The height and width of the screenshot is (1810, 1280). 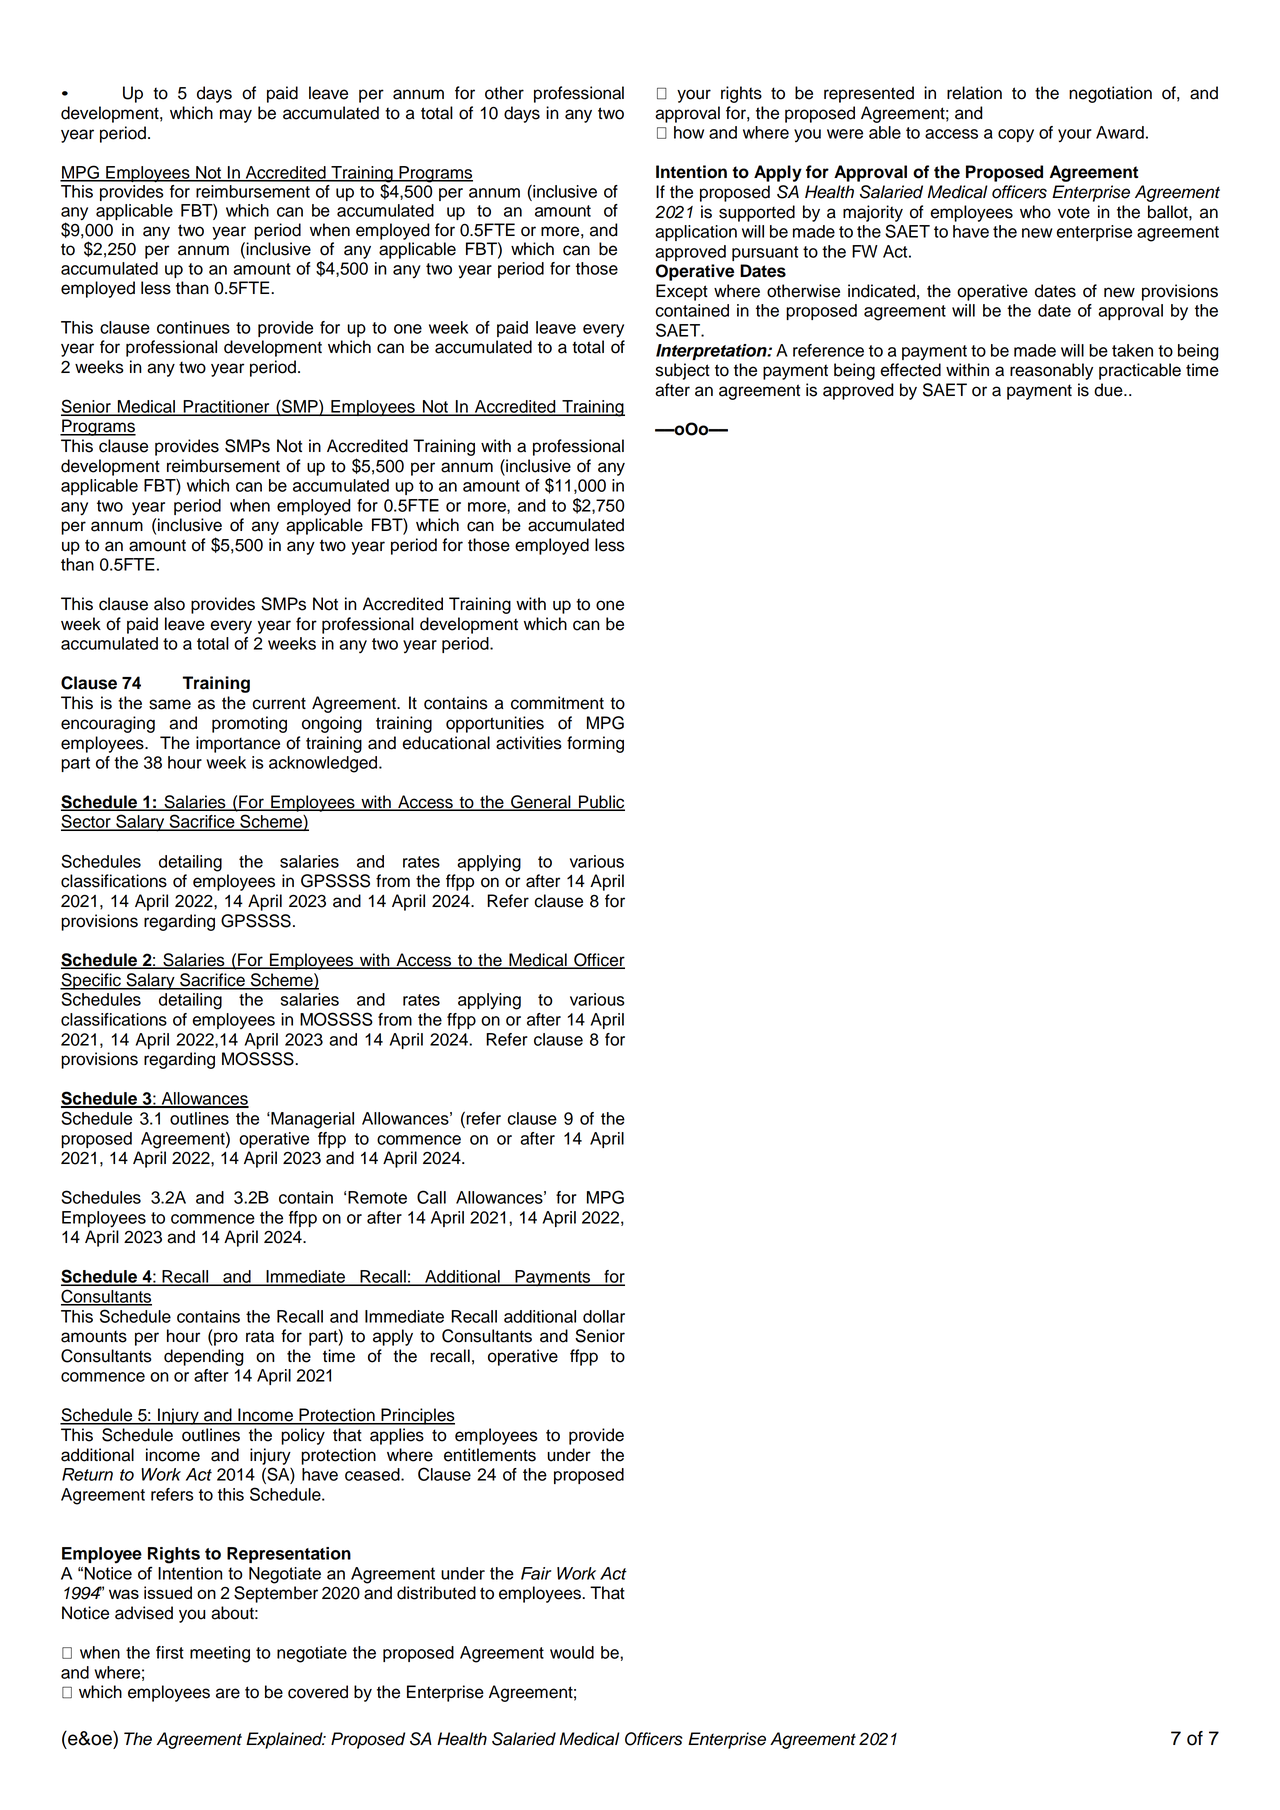 I want to click on entitlements, so click(x=490, y=1455).
